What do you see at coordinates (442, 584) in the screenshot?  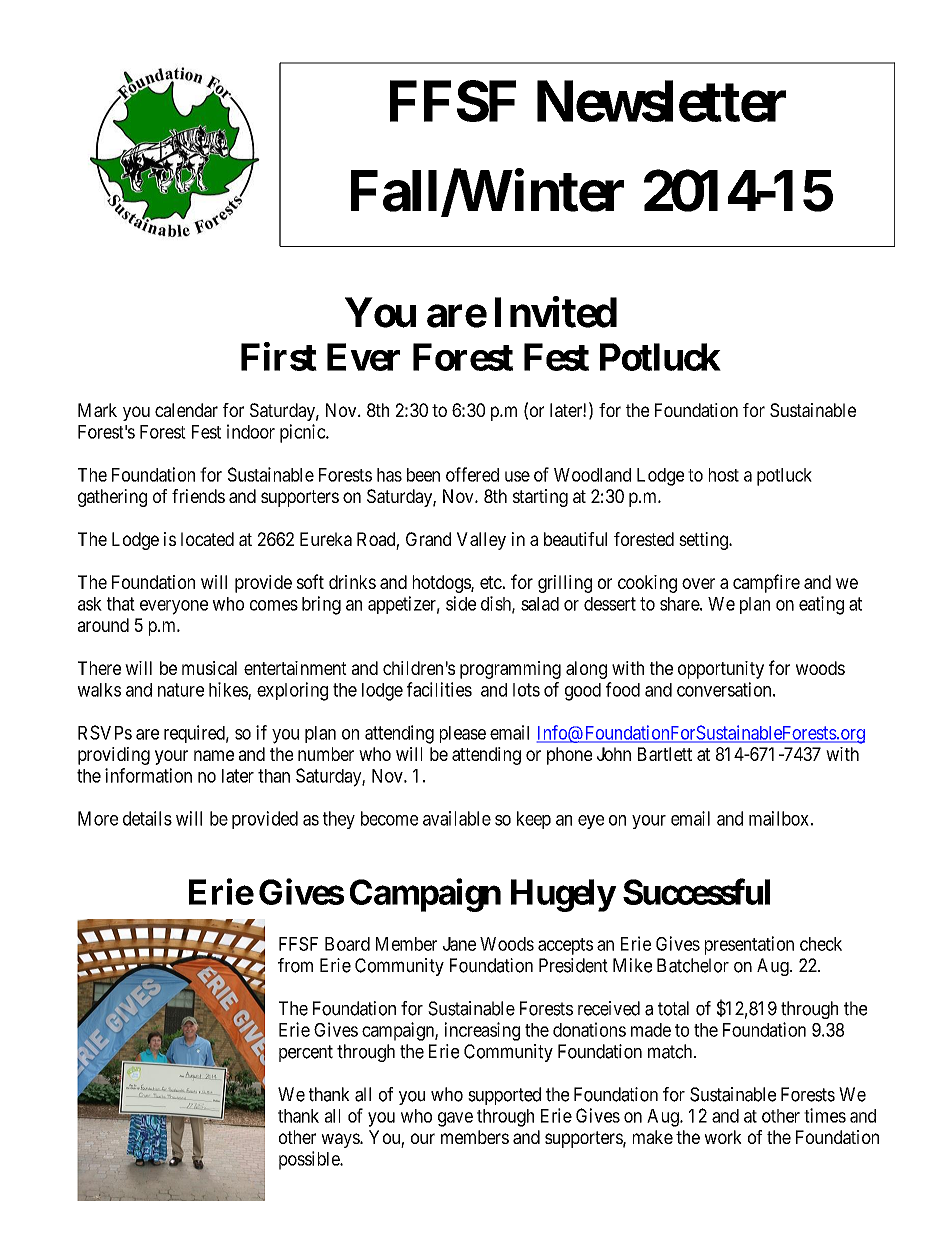 I see `hotdogs` at bounding box center [442, 584].
